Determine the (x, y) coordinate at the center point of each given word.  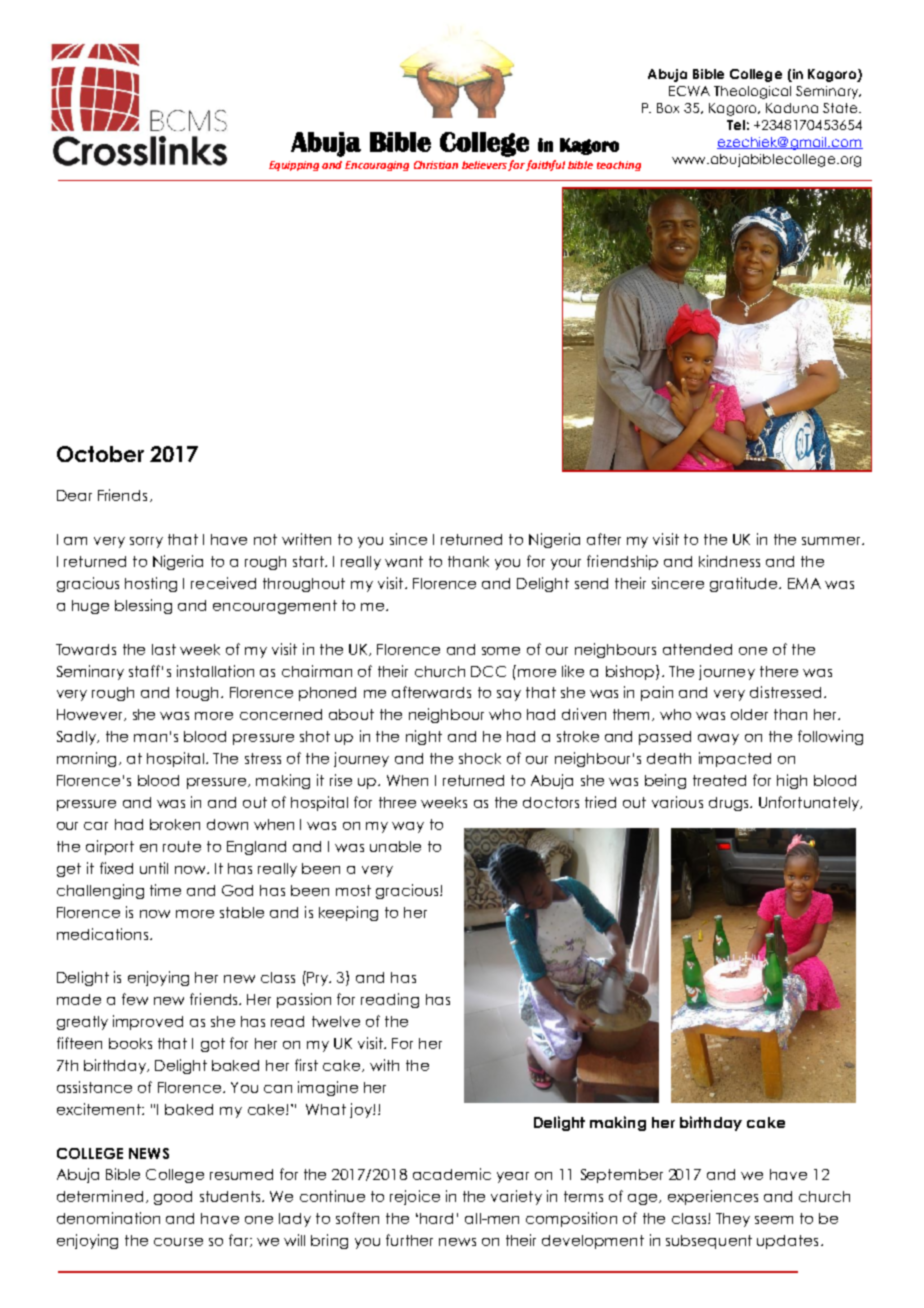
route (182, 846)
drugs (730, 804)
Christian (436, 165)
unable (395, 846)
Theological (752, 92)
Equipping (294, 166)
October (100, 454)
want (404, 561)
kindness (729, 561)
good (173, 1198)
